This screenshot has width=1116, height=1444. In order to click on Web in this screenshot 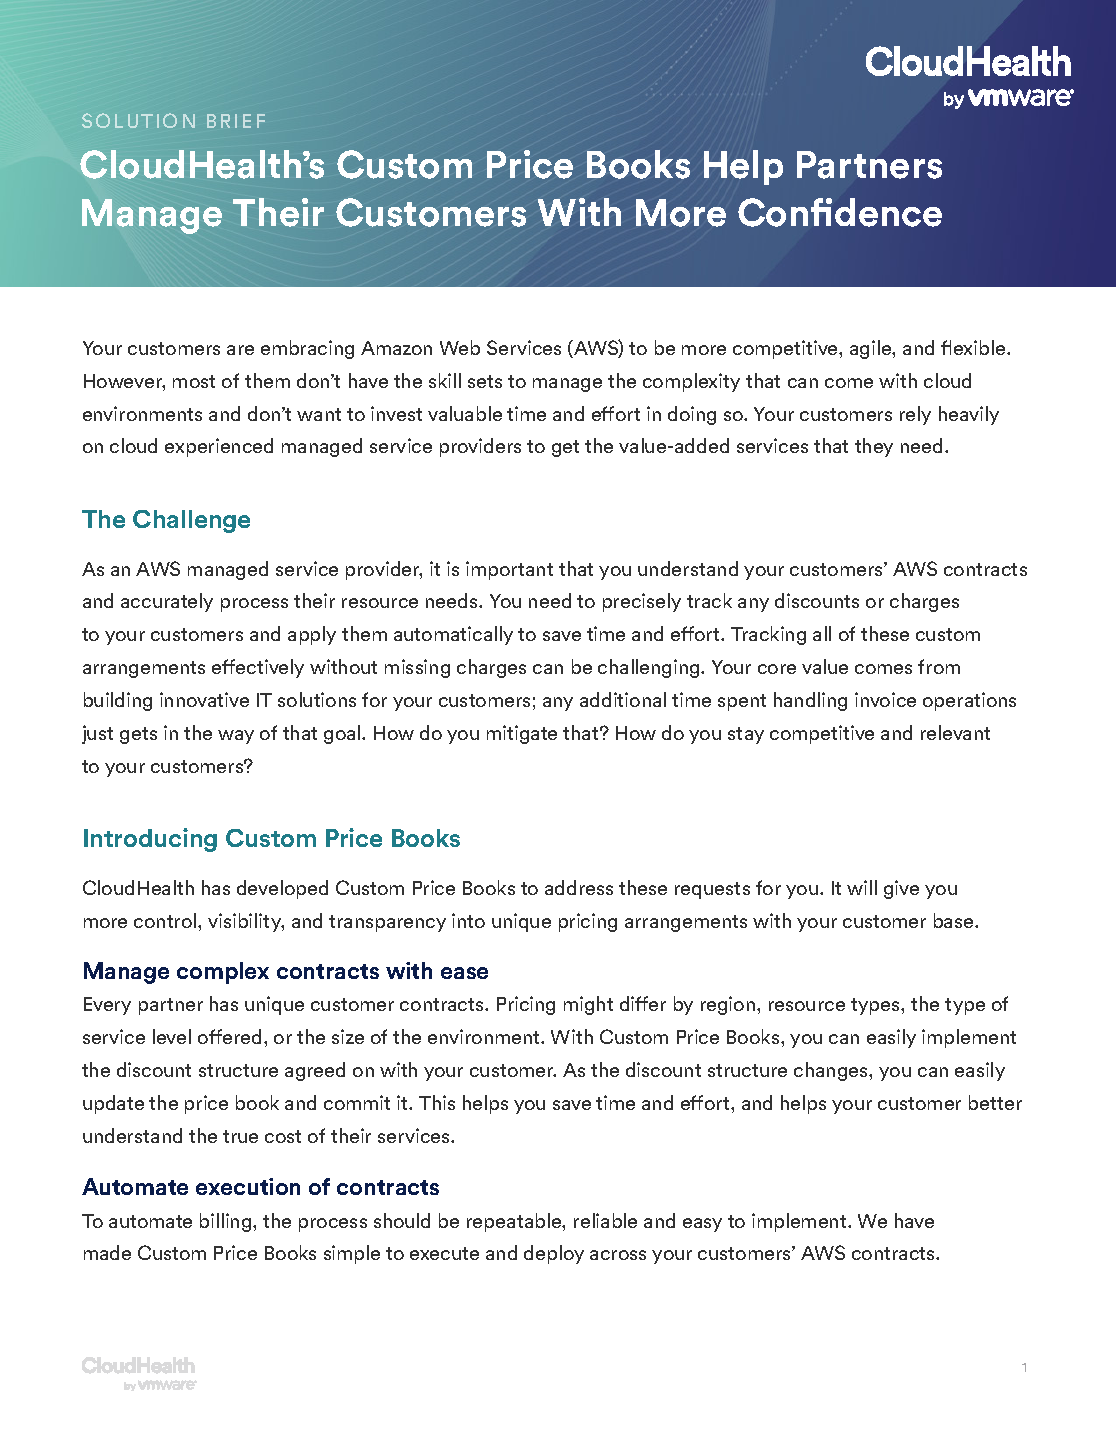, I will do `click(460, 347)`.
